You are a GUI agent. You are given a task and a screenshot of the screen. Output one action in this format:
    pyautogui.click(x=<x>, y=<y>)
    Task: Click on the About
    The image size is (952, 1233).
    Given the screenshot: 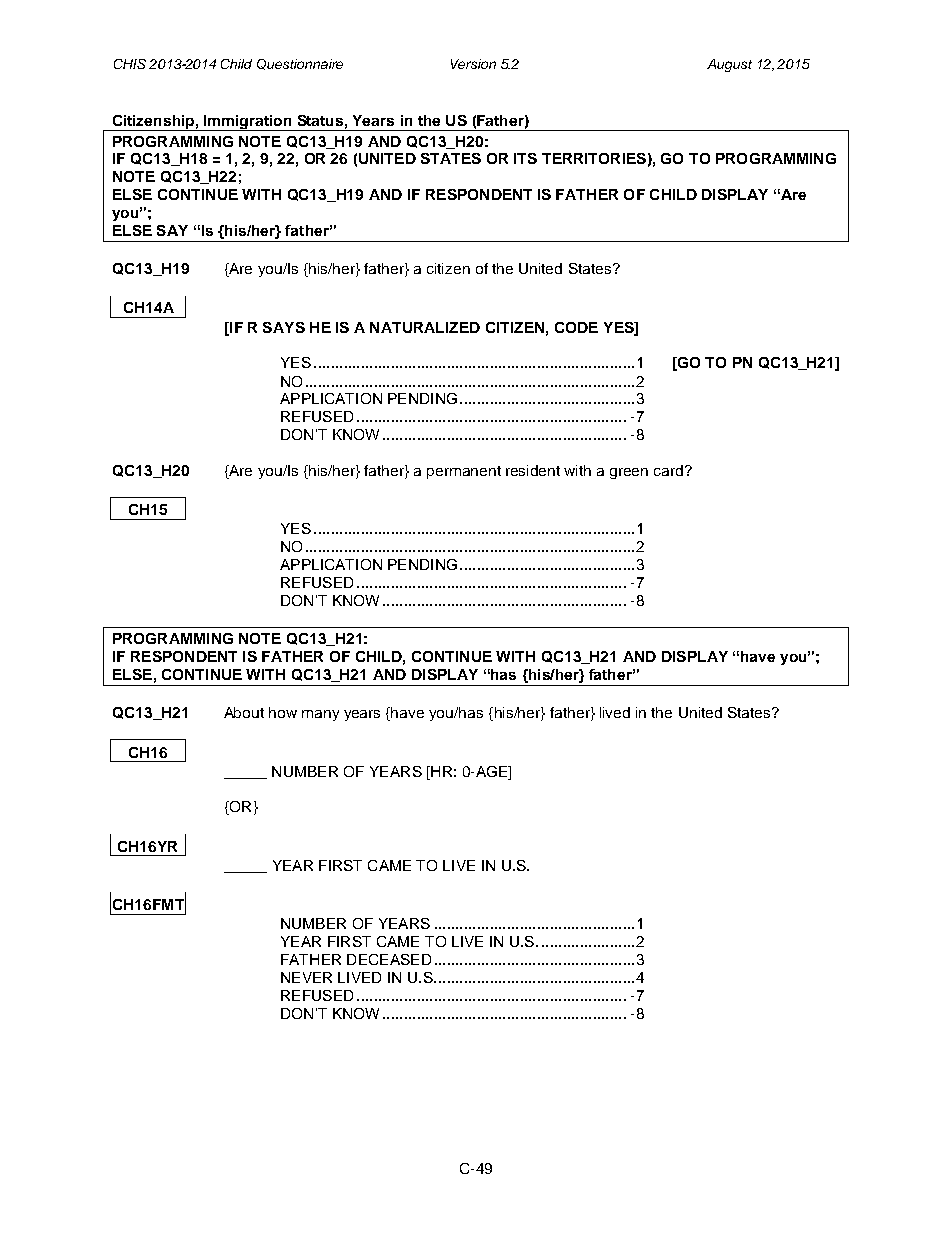 What is the action you would take?
    pyautogui.click(x=244, y=712)
